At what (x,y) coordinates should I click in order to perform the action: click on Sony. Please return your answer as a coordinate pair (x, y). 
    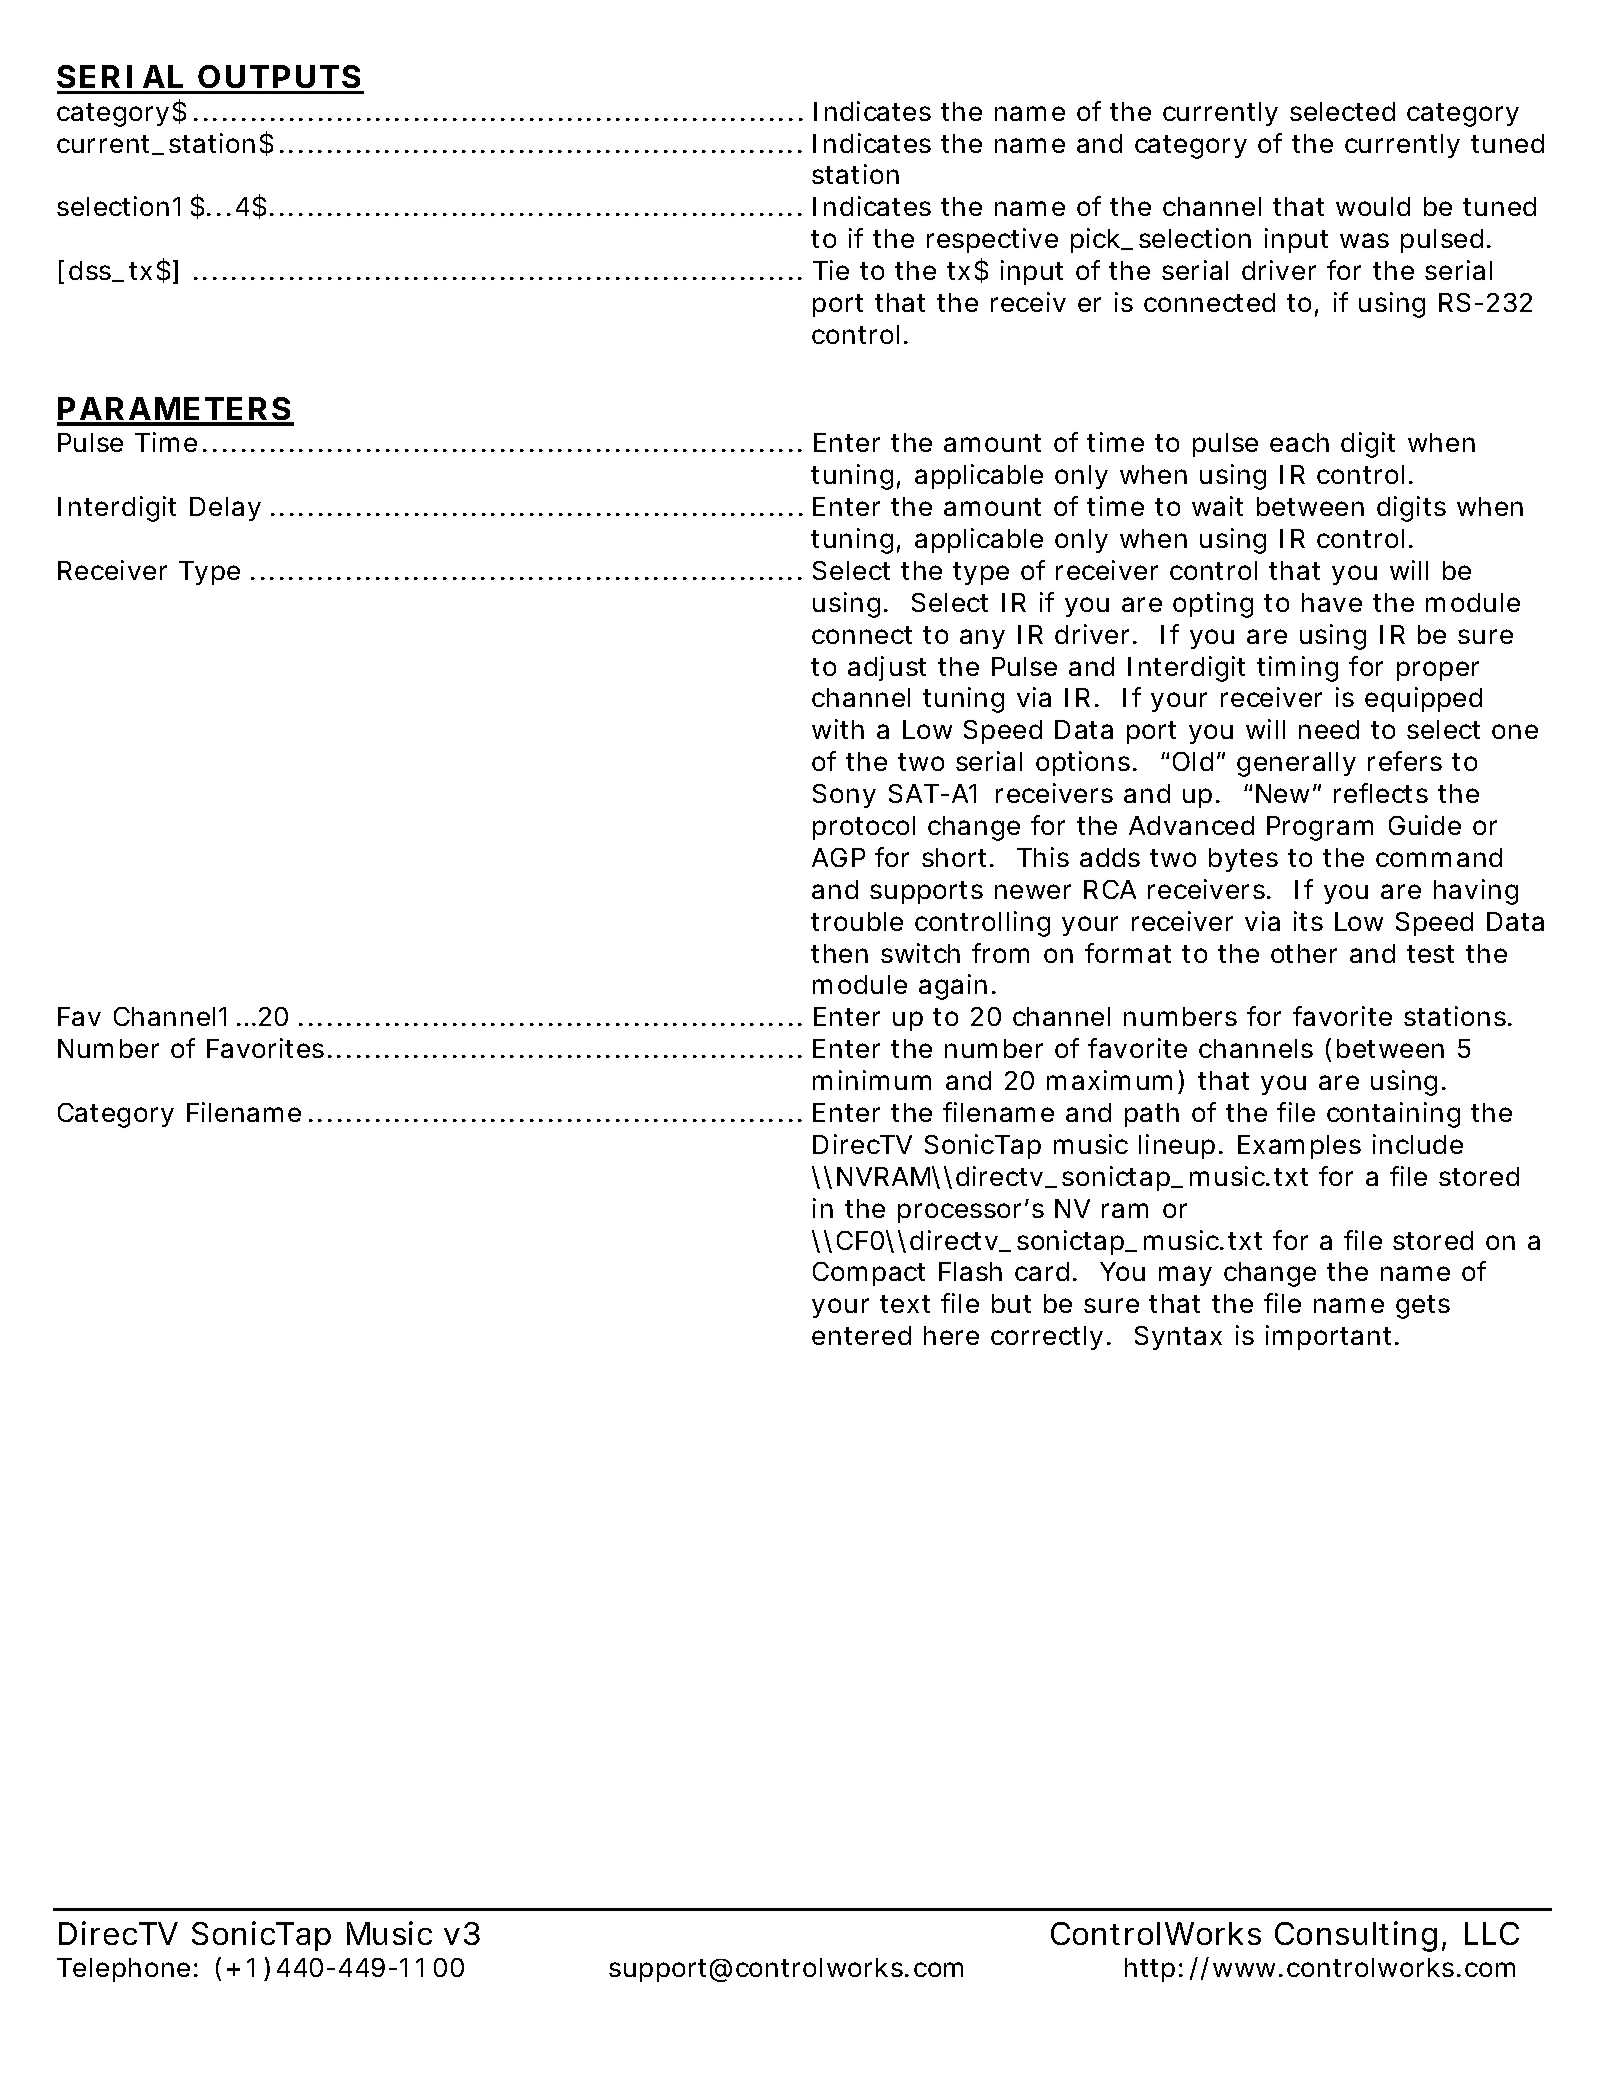
    Looking at the image, I should click on (844, 796).
